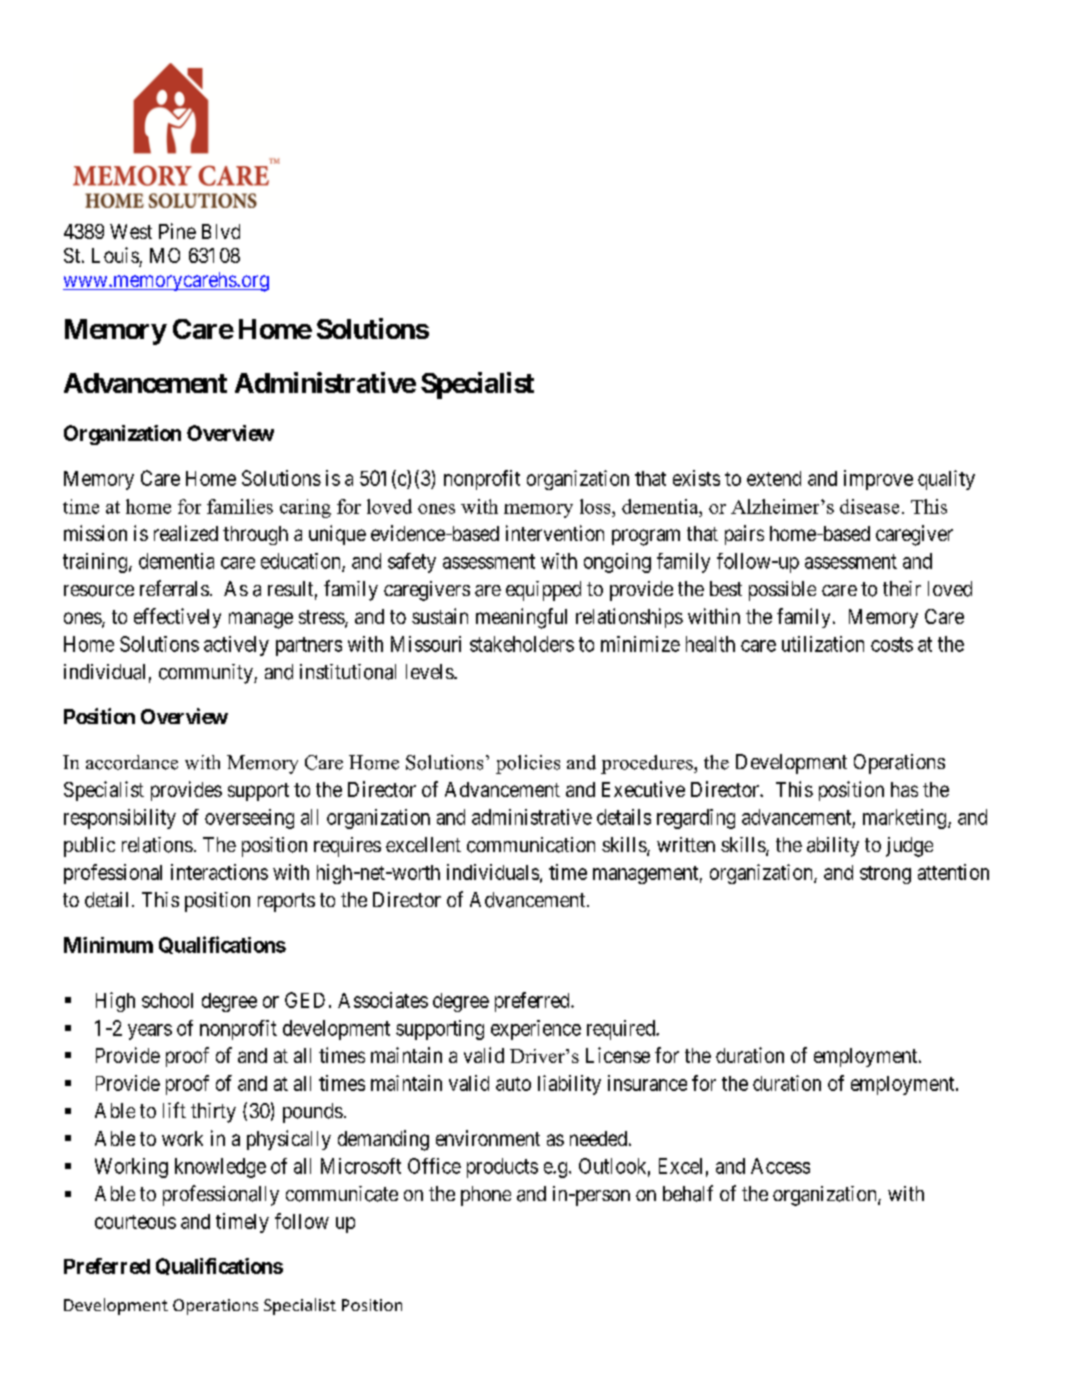 The height and width of the image is (1379, 1066). What do you see at coordinates (221, 231) in the image?
I see `Blvd` at bounding box center [221, 231].
